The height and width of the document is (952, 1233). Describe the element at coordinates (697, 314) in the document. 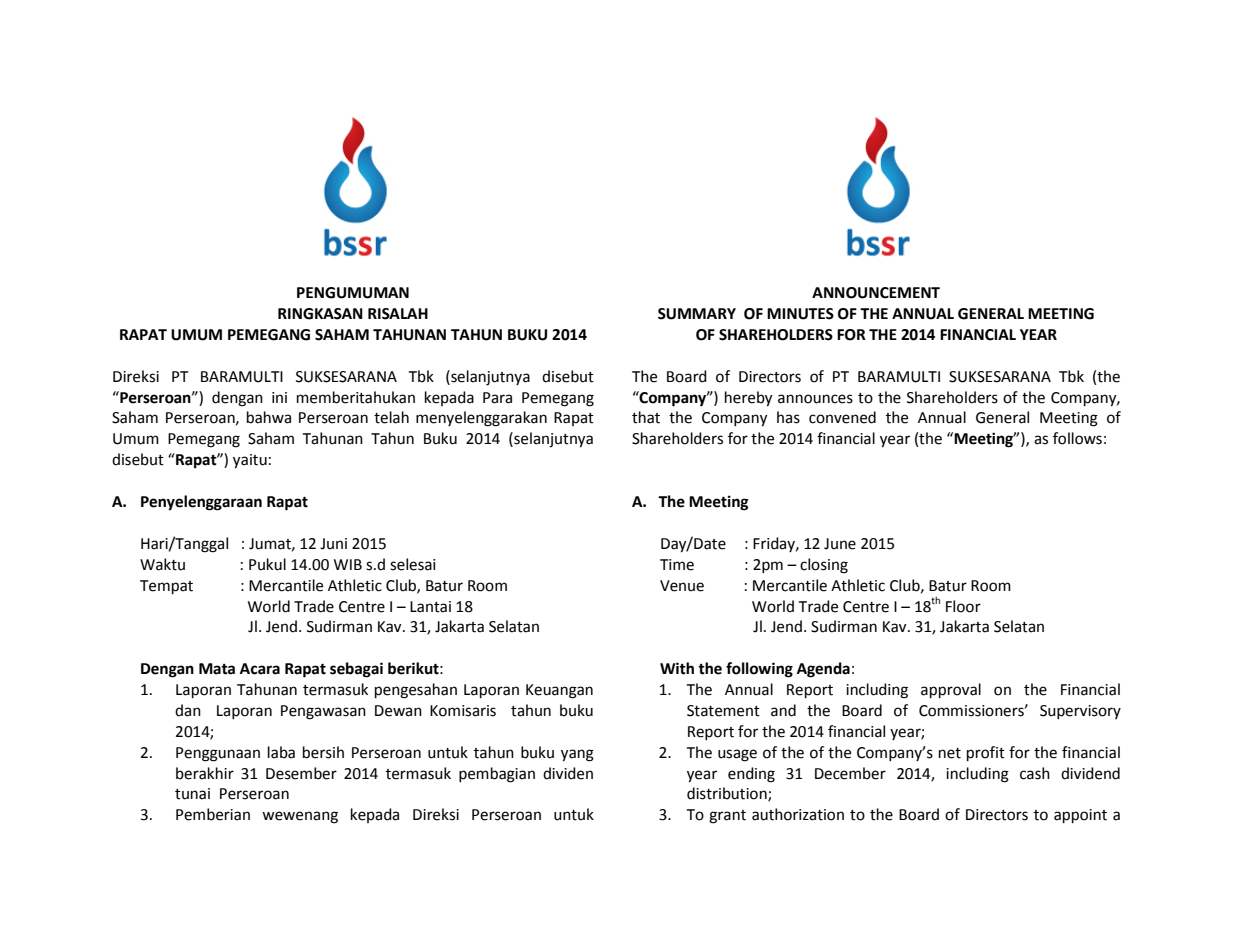

I see `SUMMARY` at that location.
